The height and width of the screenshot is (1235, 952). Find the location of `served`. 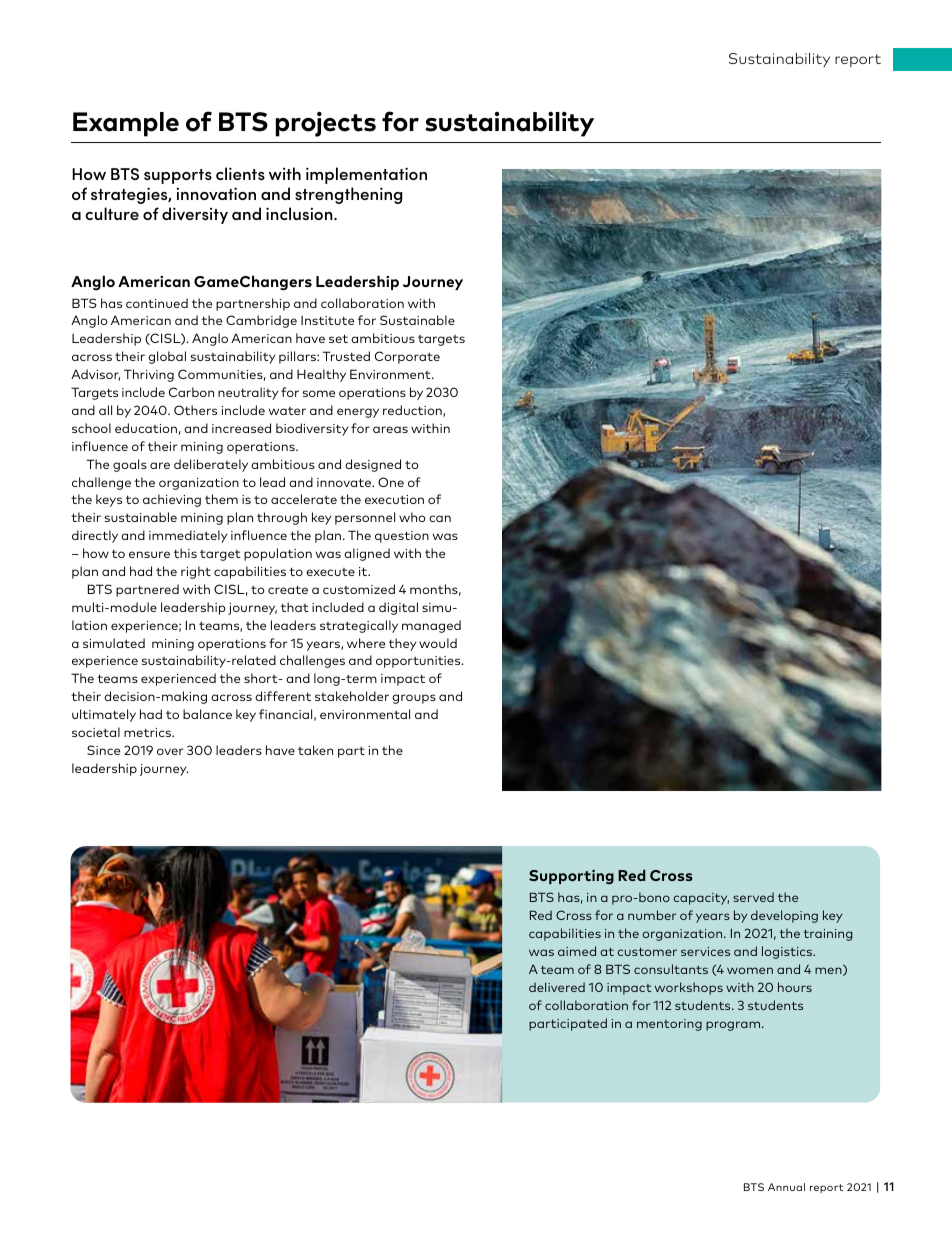

served is located at coordinates (753, 897).
